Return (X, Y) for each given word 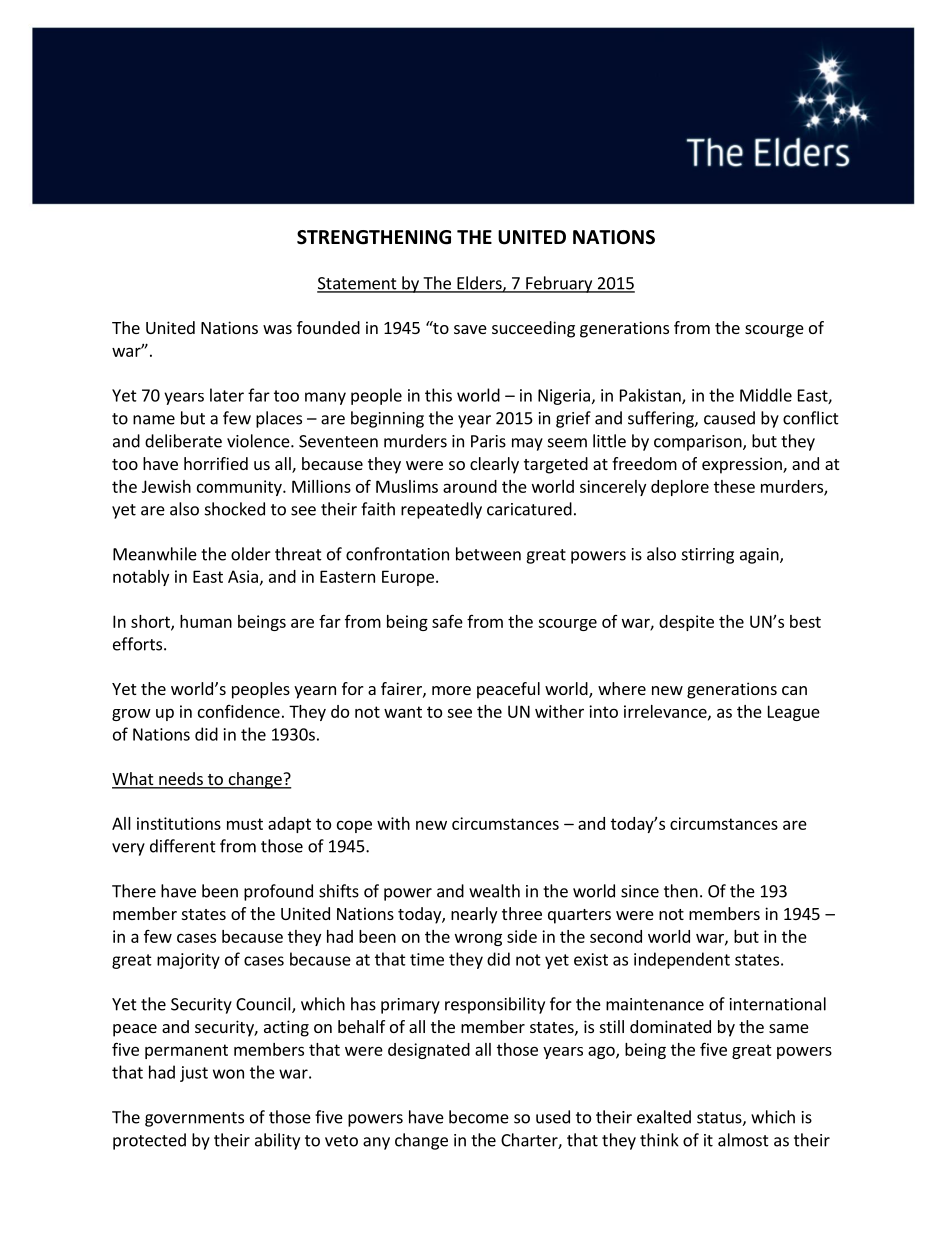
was (277, 329)
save (470, 329)
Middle (766, 395)
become (479, 1117)
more (451, 690)
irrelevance (666, 712)
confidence (239, 711)
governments (194, 1119)
